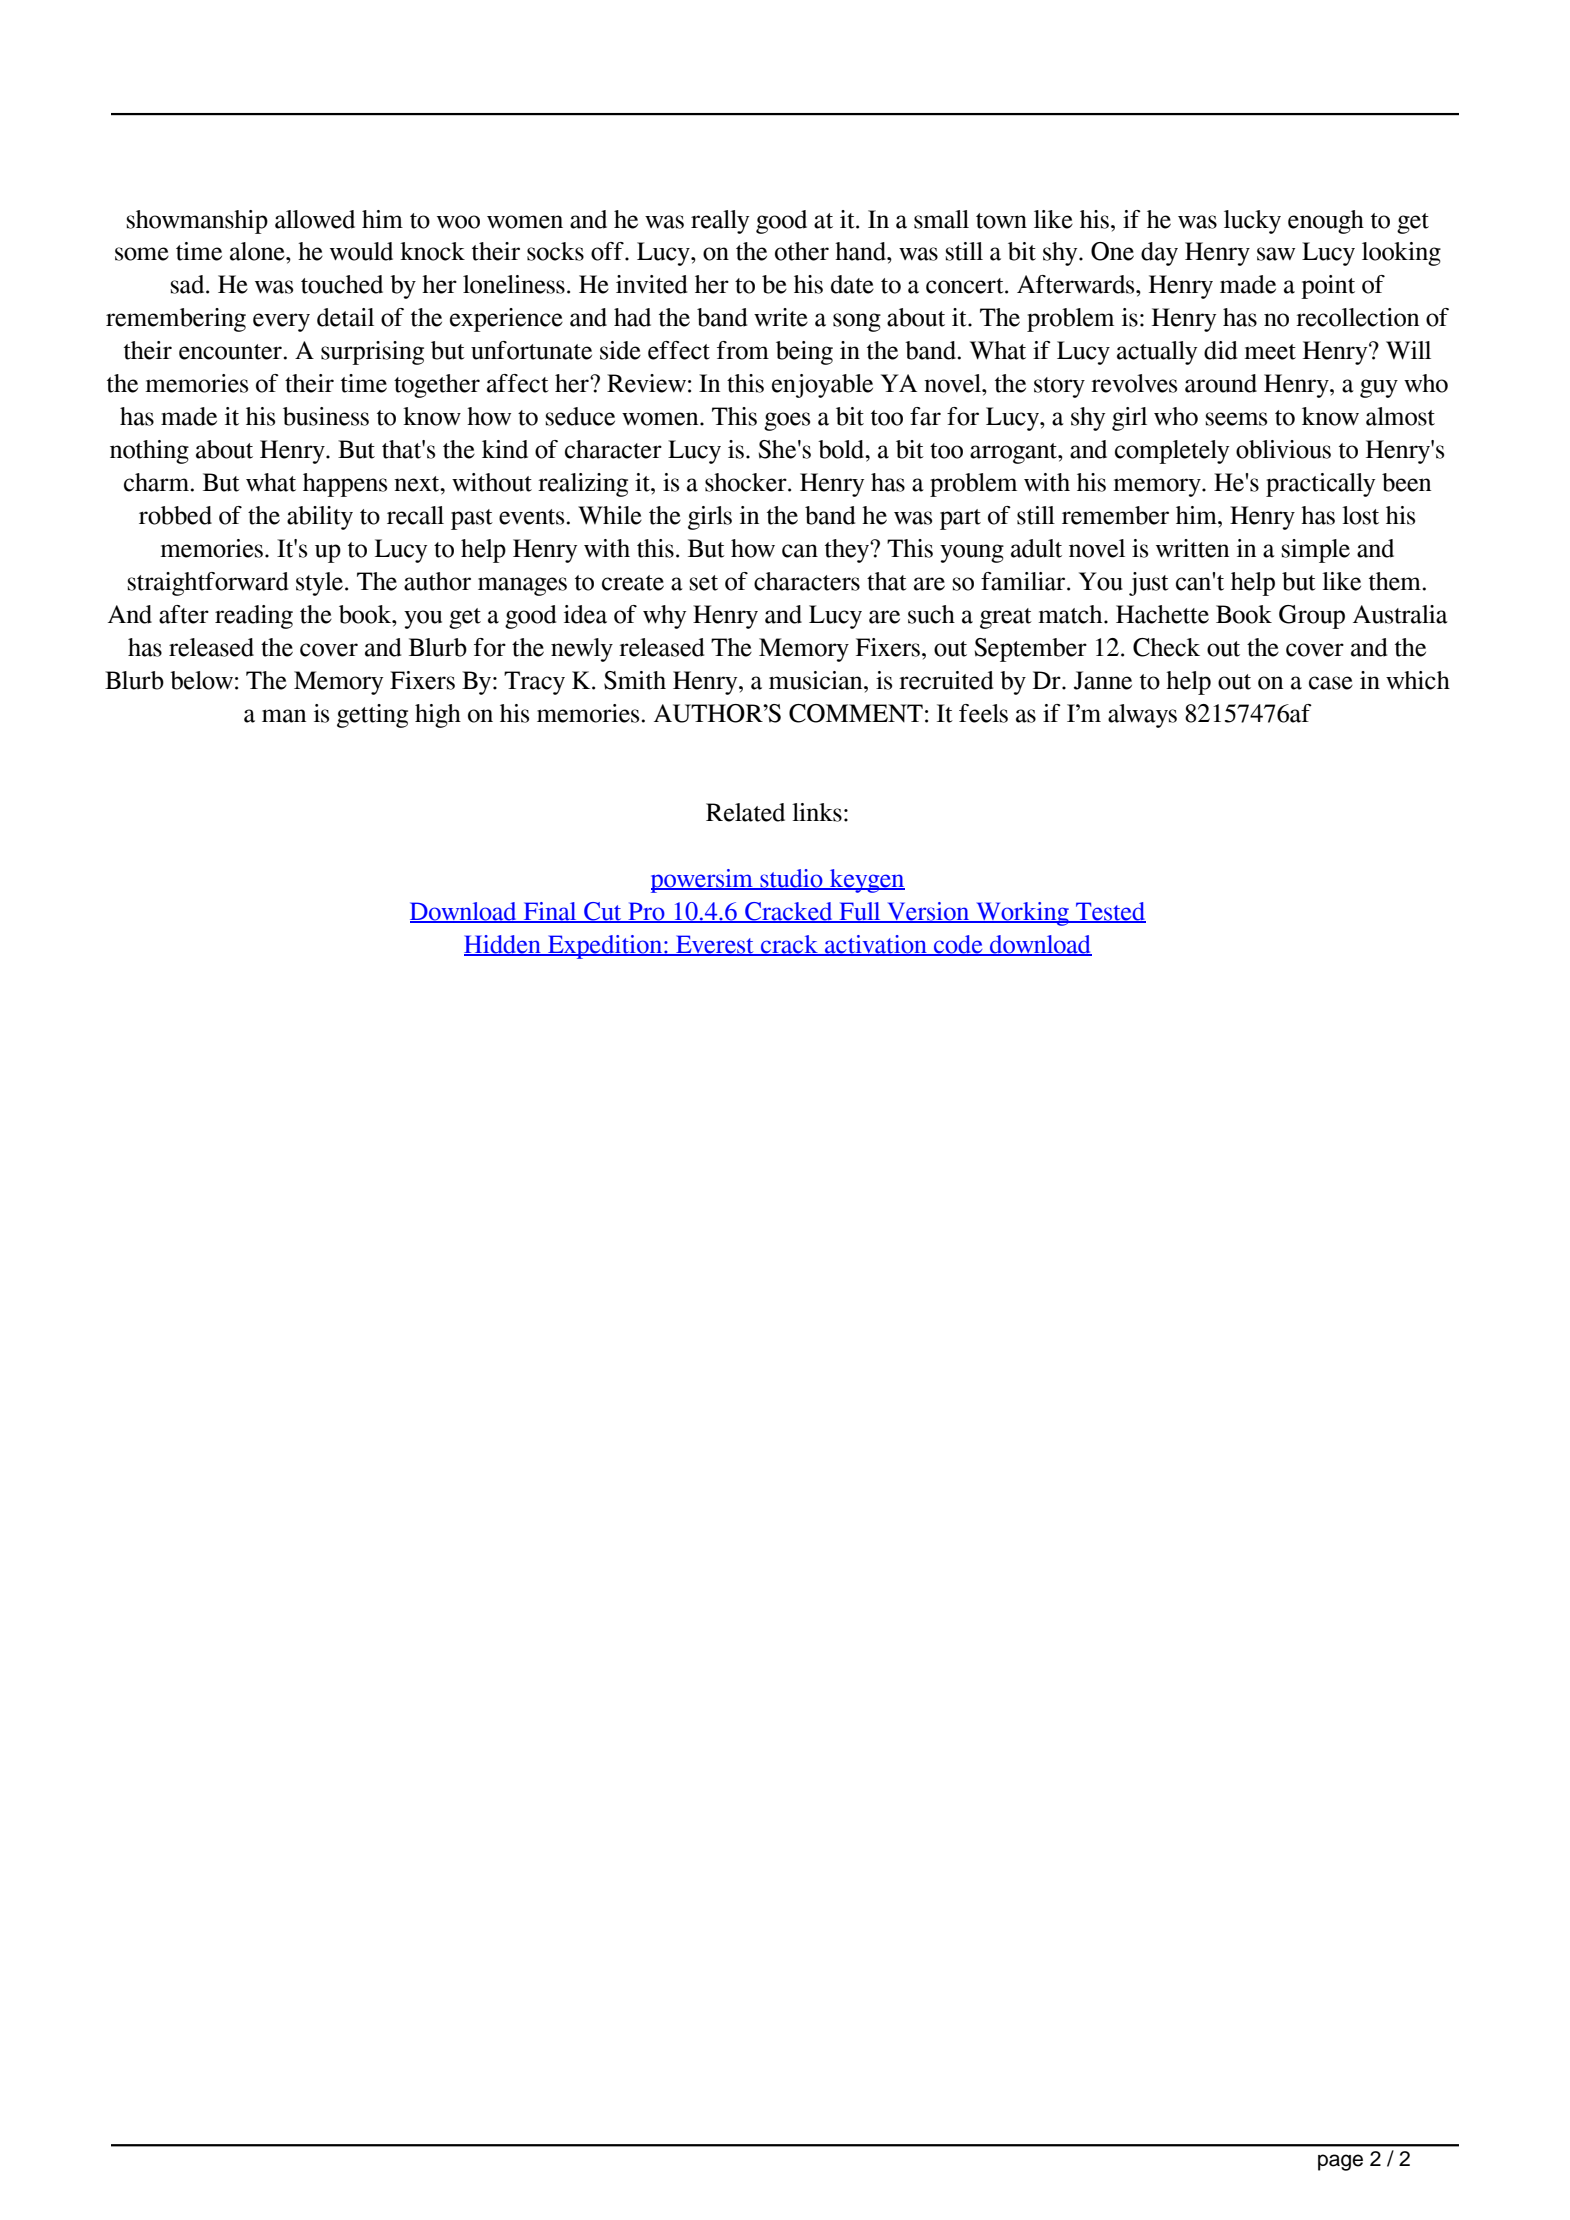 The height and width of the screenshot is (2220, 1570). What do you see at coordinates (876, 945) in the screenshot?
I see `activation` at bounding box center [876, 945].
